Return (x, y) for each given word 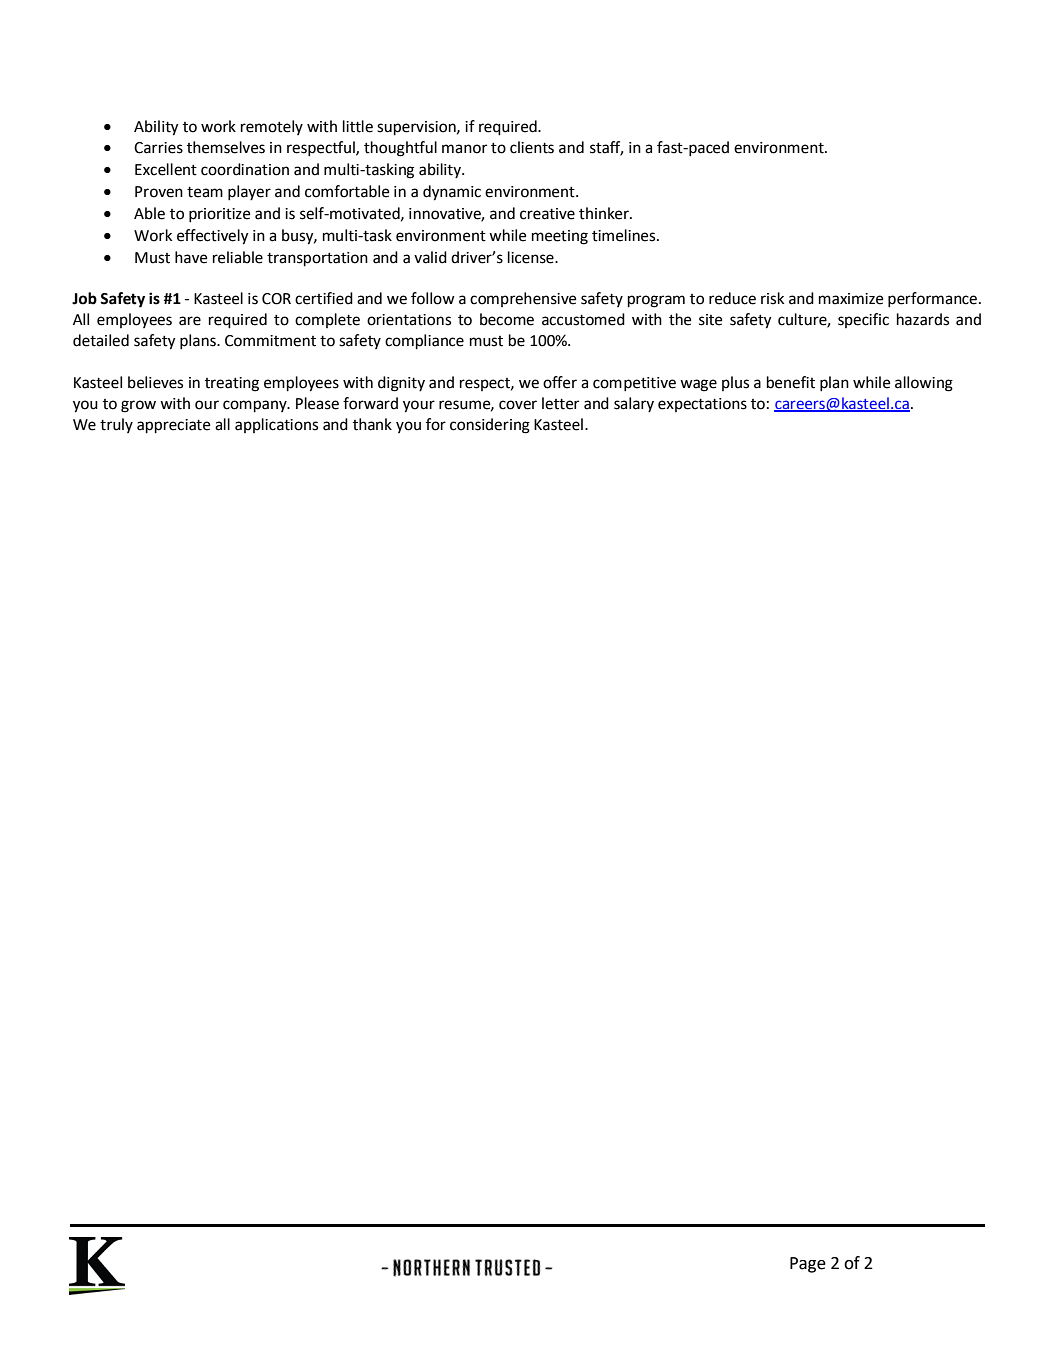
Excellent (166, 169)
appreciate (173, 426)
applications (276, 425)
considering (490, 426)
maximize (851, 299)
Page (808, 1265)
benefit (791, 382)
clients (532, 147)
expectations (702, 405)
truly (116, 425)
